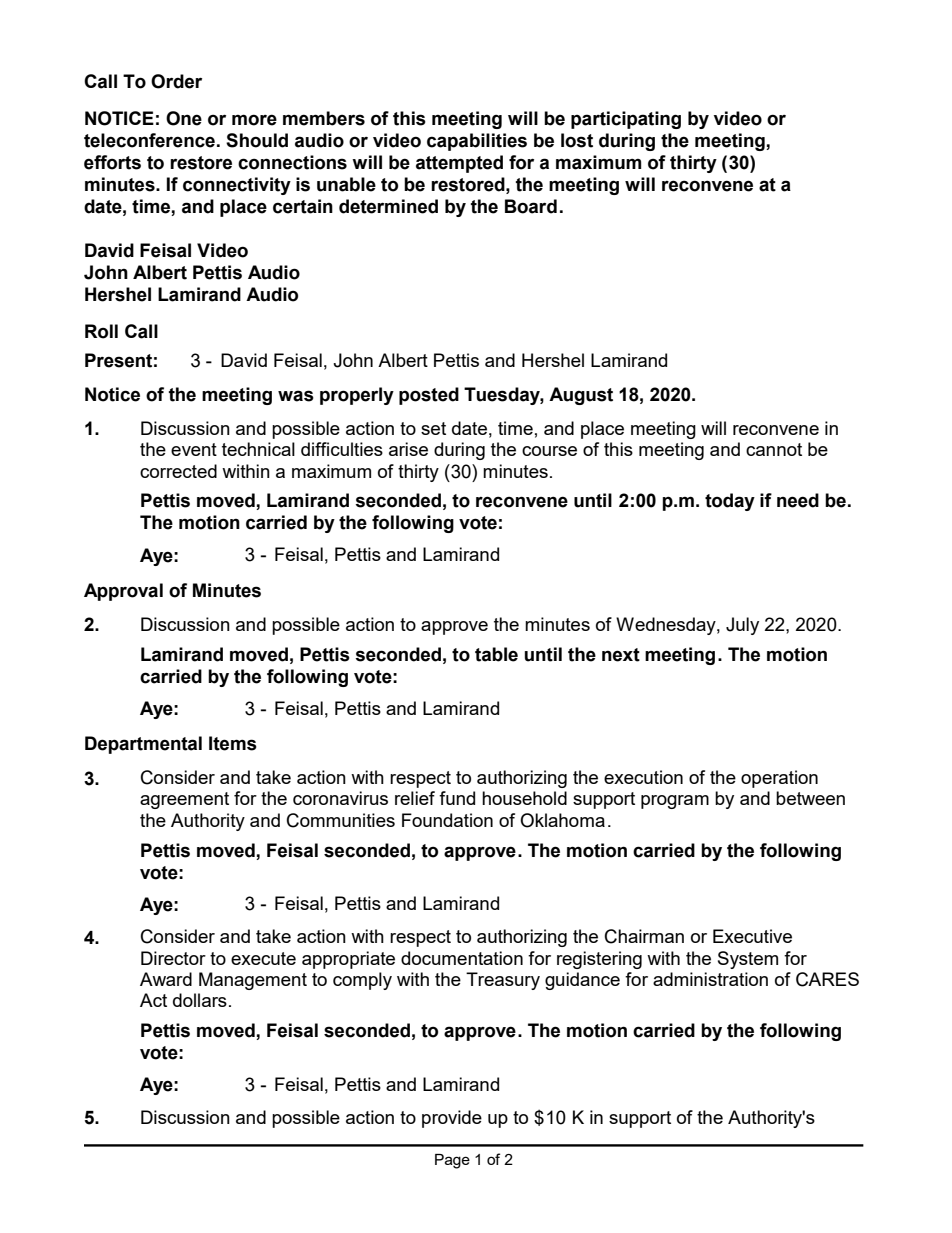 The image size is (952, 1233). What do you see at coordinates (710, 979) in the screenshot?
I see `administration` at bounding box center [710, 979].
